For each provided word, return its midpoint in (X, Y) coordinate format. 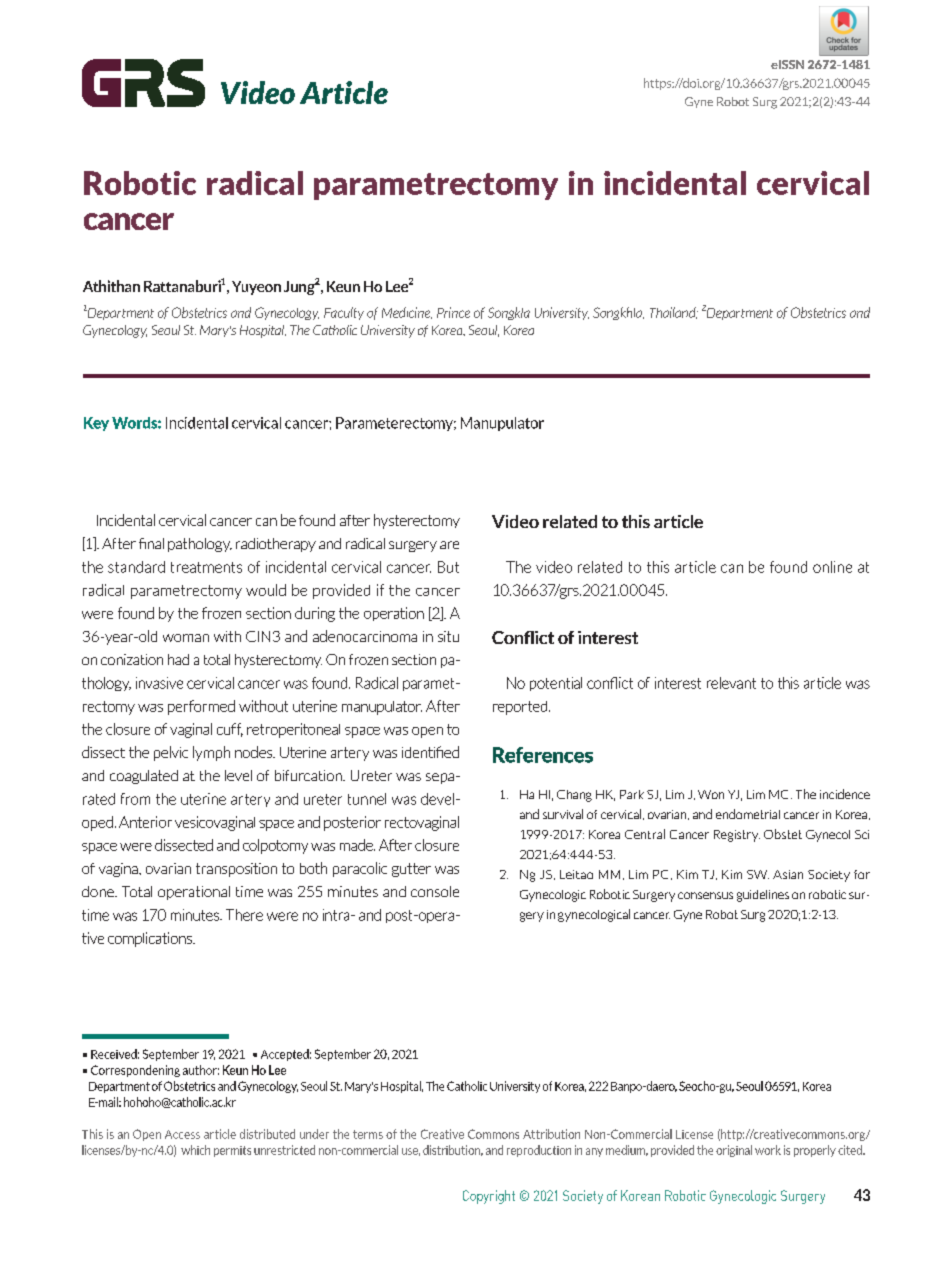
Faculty (344, 313)
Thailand (674, 313)
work (768, 1150)
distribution (453, 1150)
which (195, 1150)
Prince (453, 312)
